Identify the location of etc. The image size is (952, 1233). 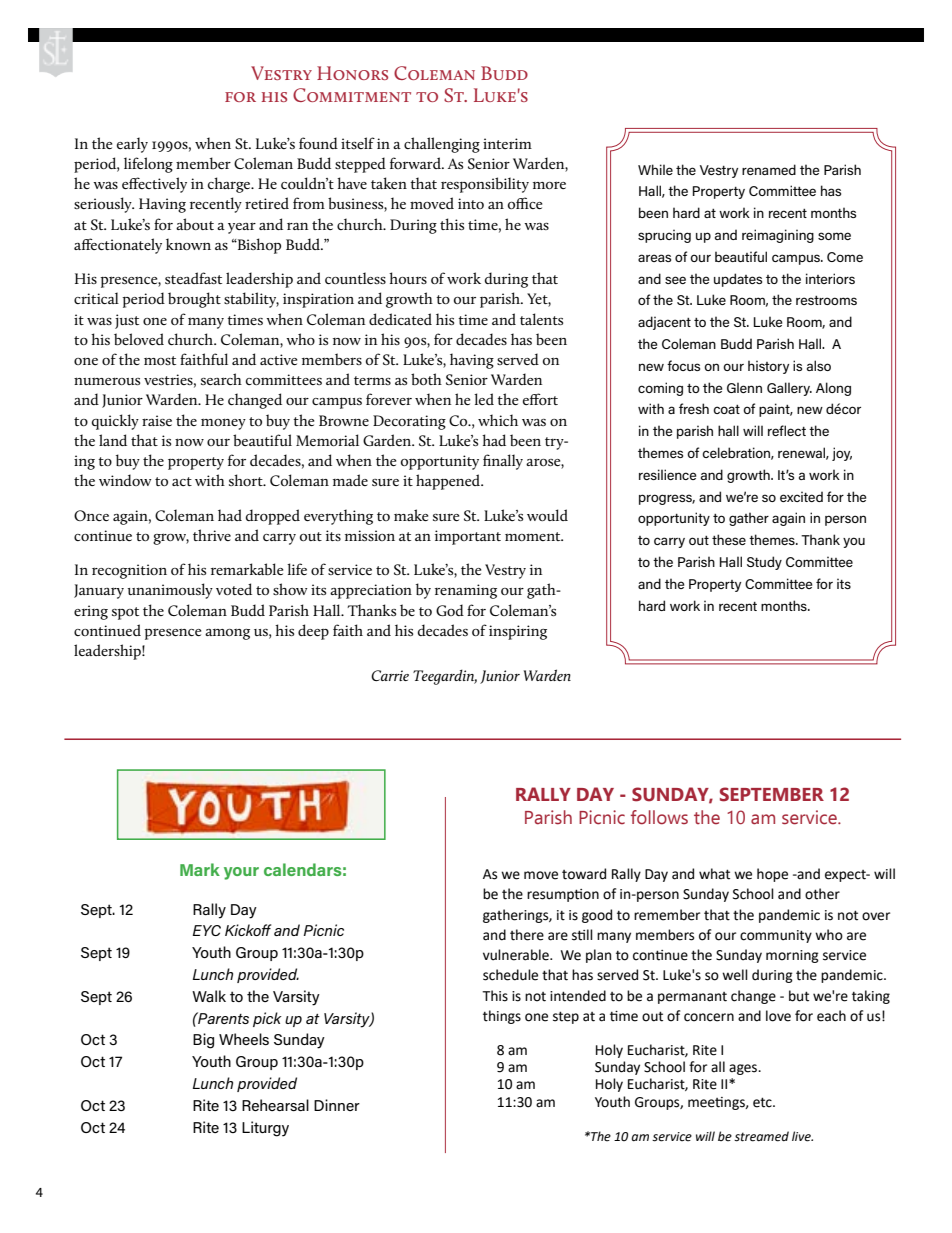
(763, 1102).
